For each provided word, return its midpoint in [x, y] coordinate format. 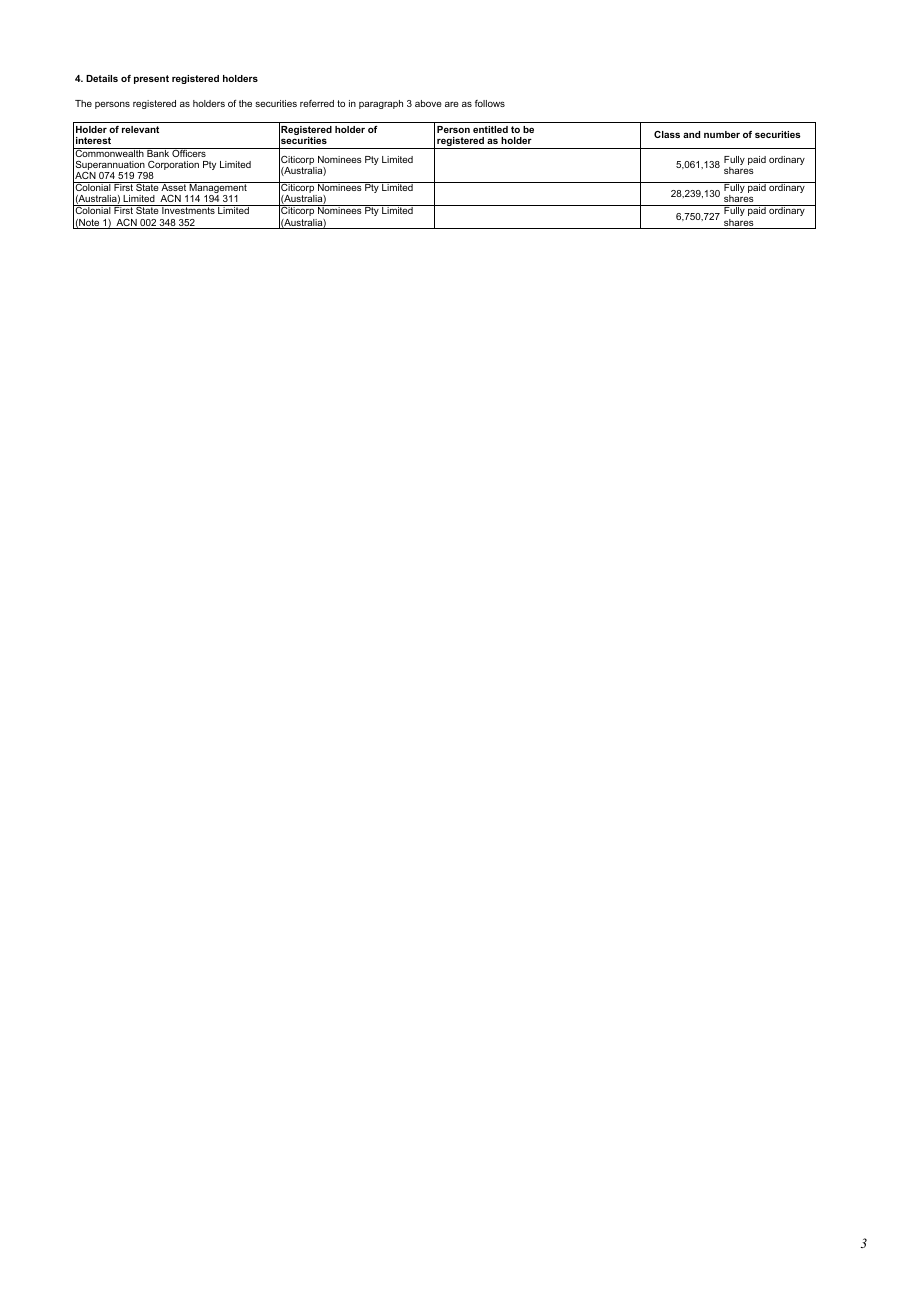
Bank [158, 152]
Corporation [172, 167]
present [151, 79]
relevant [140, 129]
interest [93, 140]
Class [667, 134]
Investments [188, 209]
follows [490, 103]
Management [218, 189]
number [722, 134]
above [428, 103]
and [691, 134]
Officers [189, 152]
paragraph [381, 104]
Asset [174, 186]
